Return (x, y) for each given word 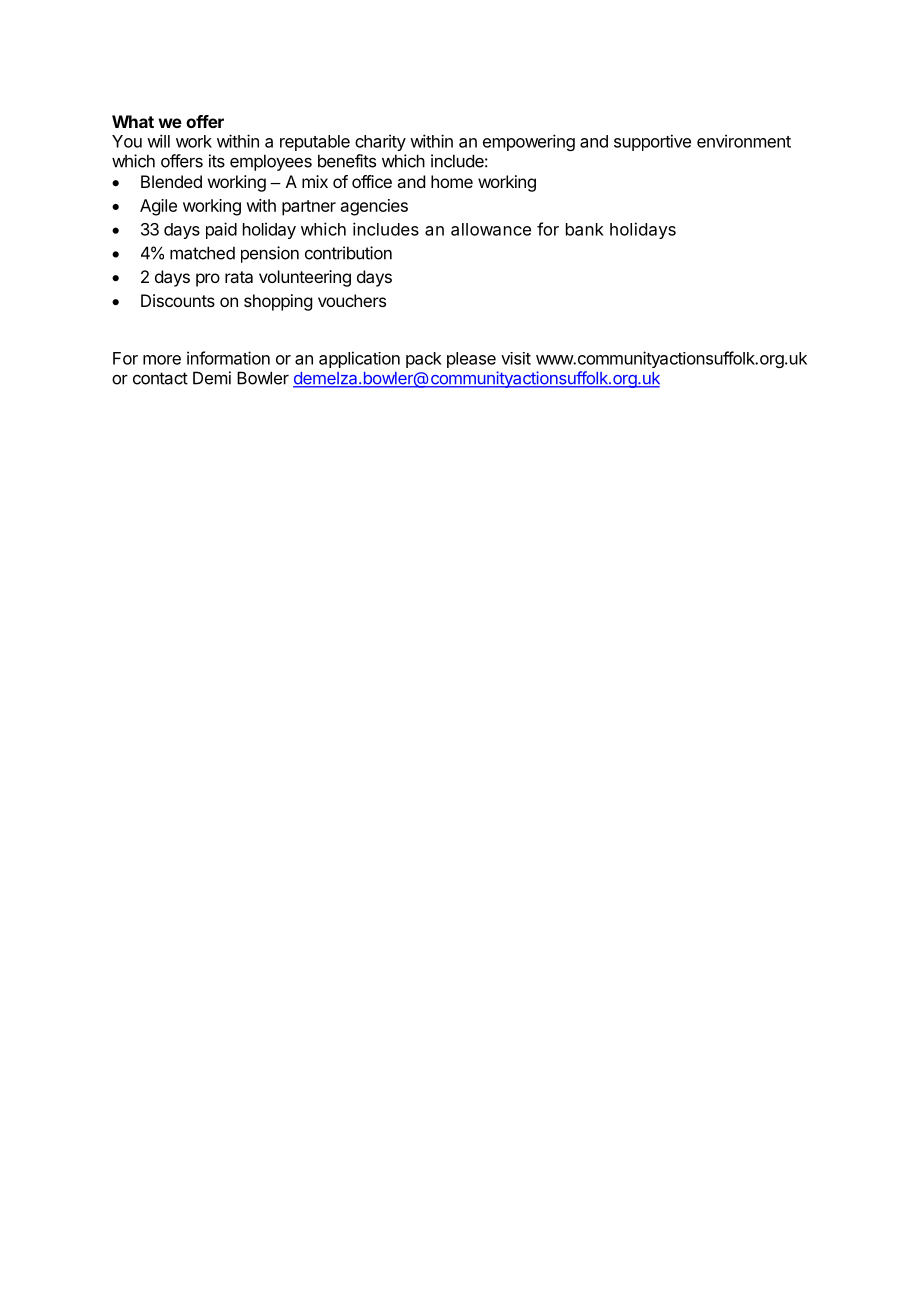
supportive (652, 142)
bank (585, 229)
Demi (212, 378)
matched (202, 253)
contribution (348, 253)
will (158, 141)
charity (380, 142)
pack (424, 360)
